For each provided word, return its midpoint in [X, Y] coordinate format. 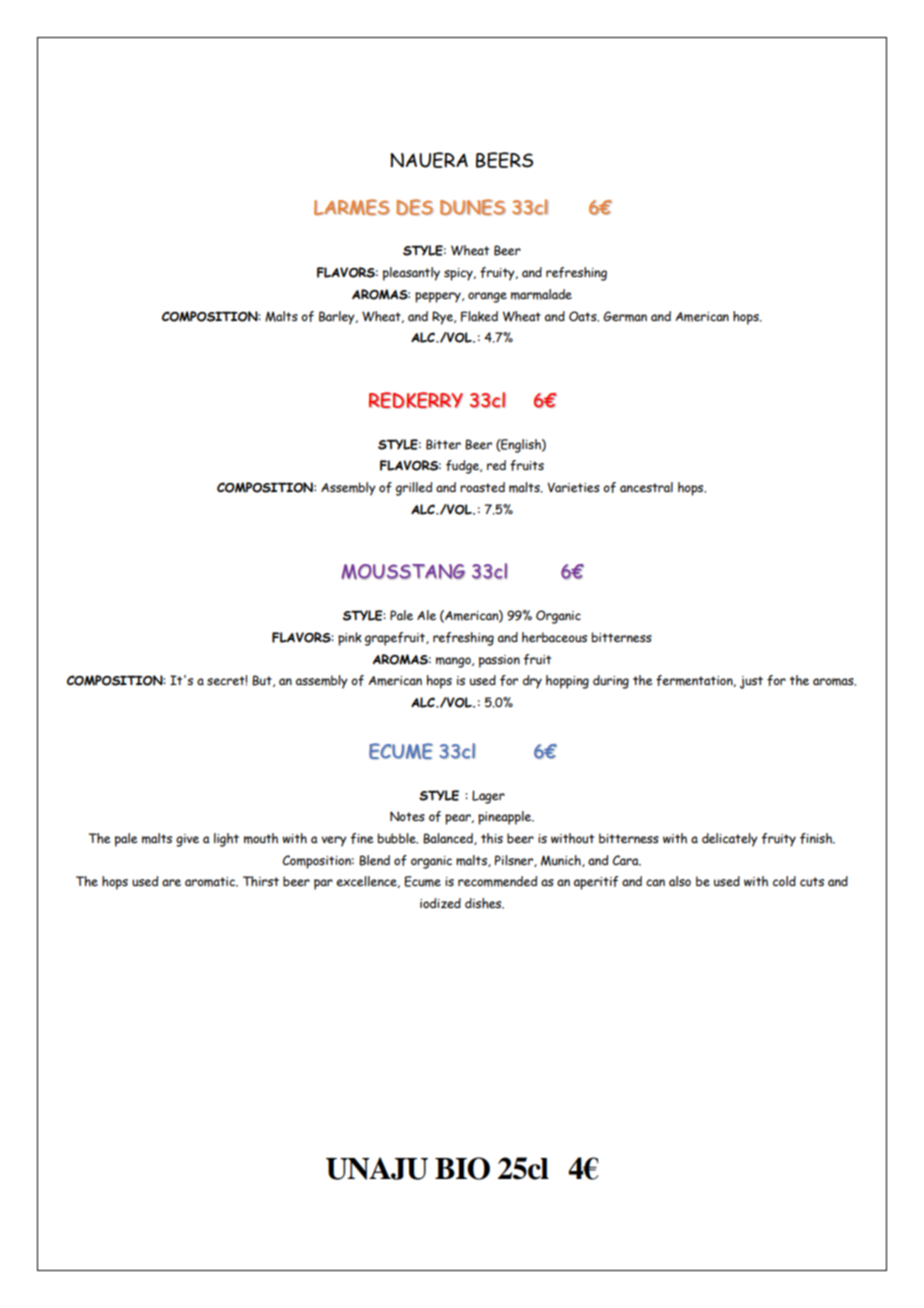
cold [784, 881]
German [625, 316]
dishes [484, 903]
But [263, 681]
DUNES [473, 207]
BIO [462, 1168]
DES [414, 207]
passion [499, 661]
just [751, 682]
